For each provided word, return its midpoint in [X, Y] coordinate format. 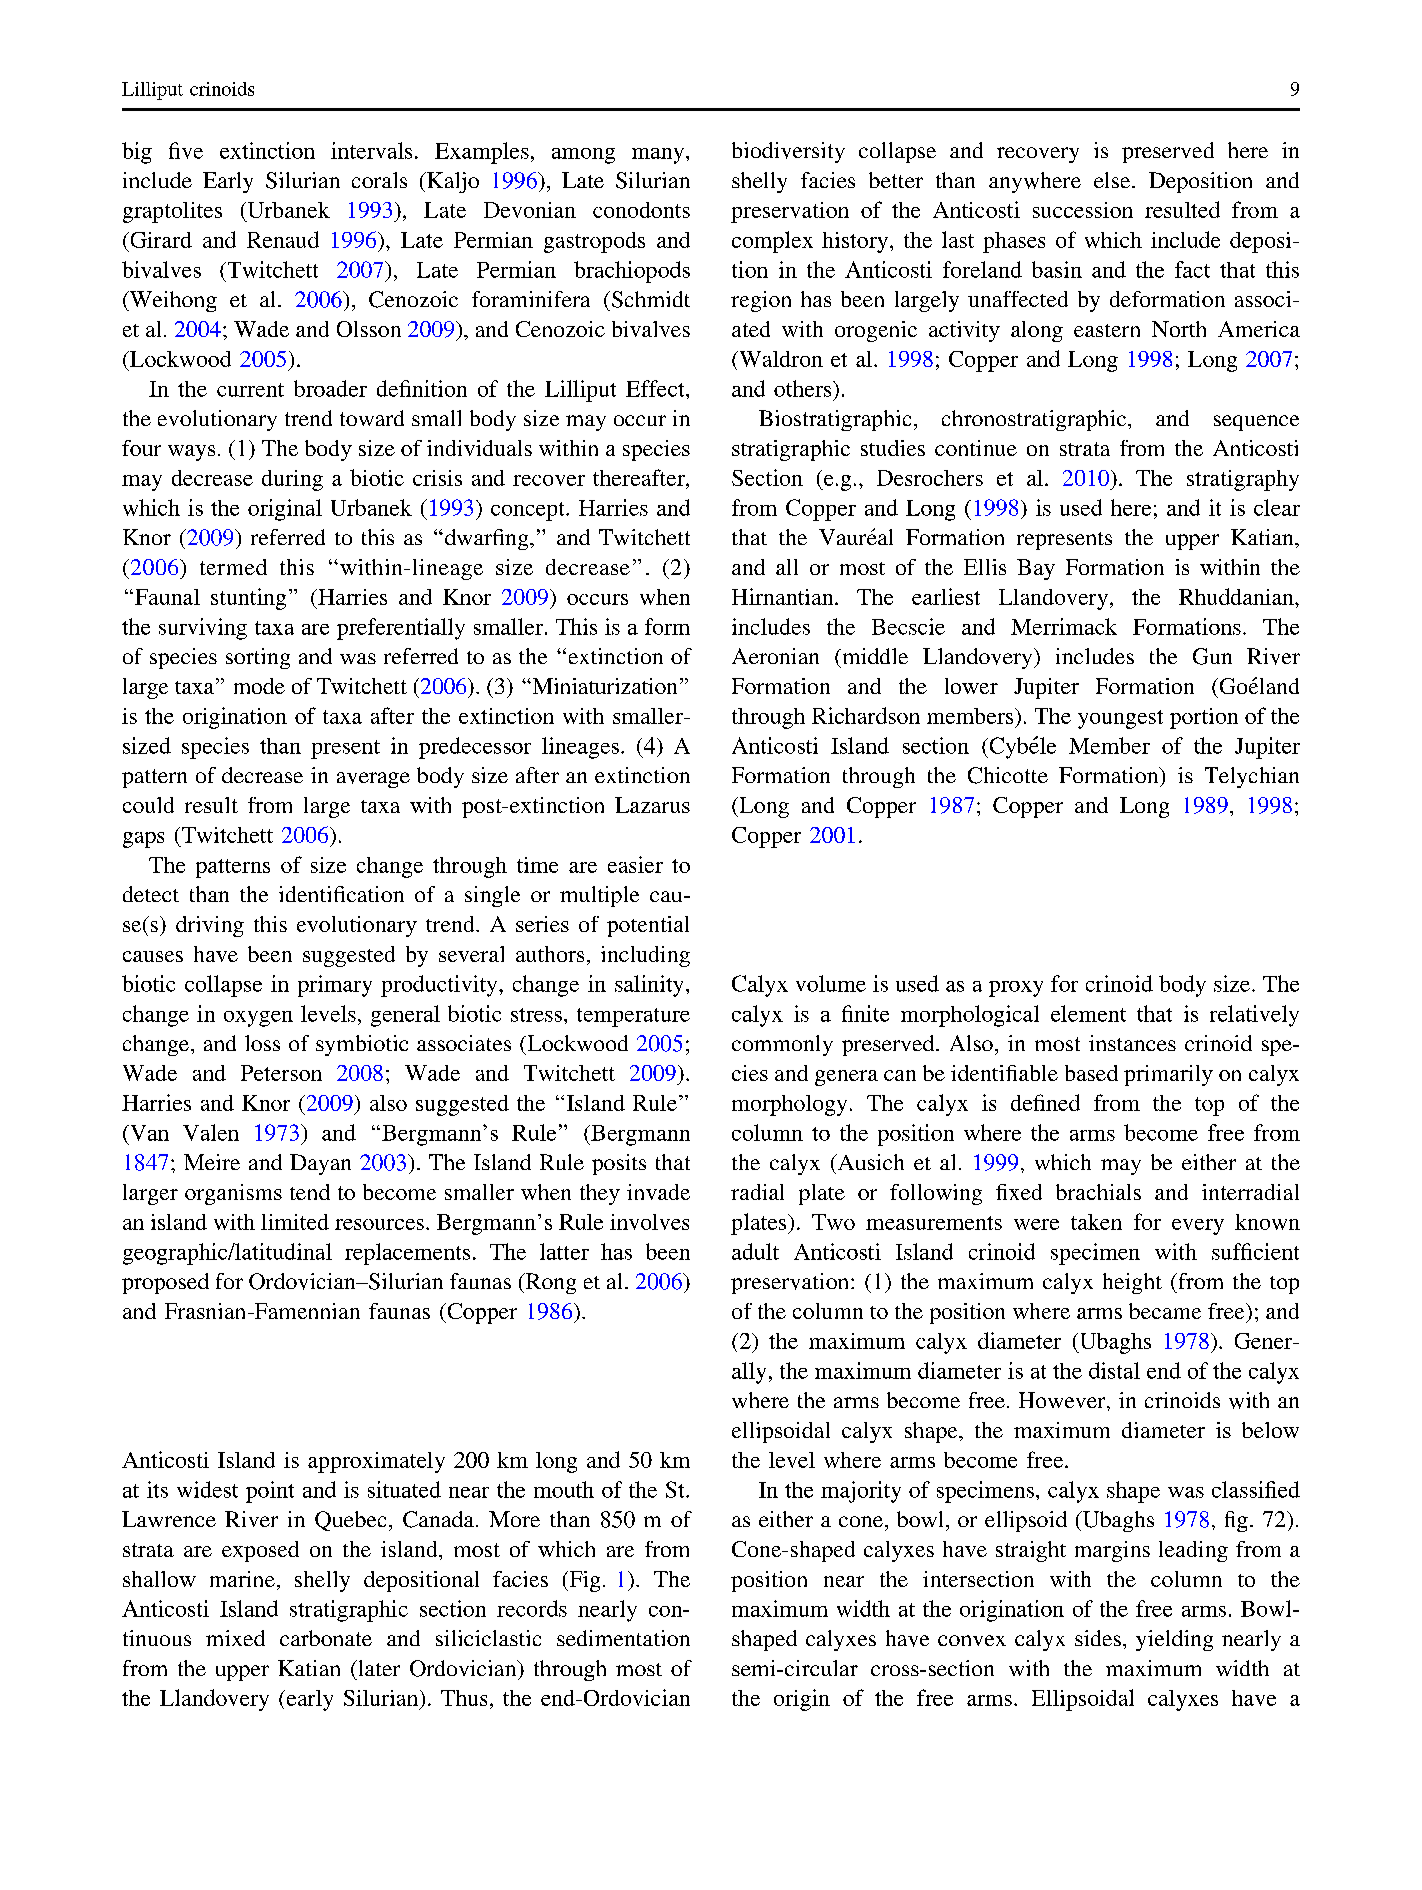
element [1088, 1013]
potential [648, 926]
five [186, 150]
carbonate [326, 1638]
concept [529, 511]
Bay [1036, 569]
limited [295, 1222]
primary [335, 986]
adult [755, 1251]
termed [233, 567]
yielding [1174, 1640]
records [532, 1608]
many [659, 156]
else [1113, 180]
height [1132, 1283]
